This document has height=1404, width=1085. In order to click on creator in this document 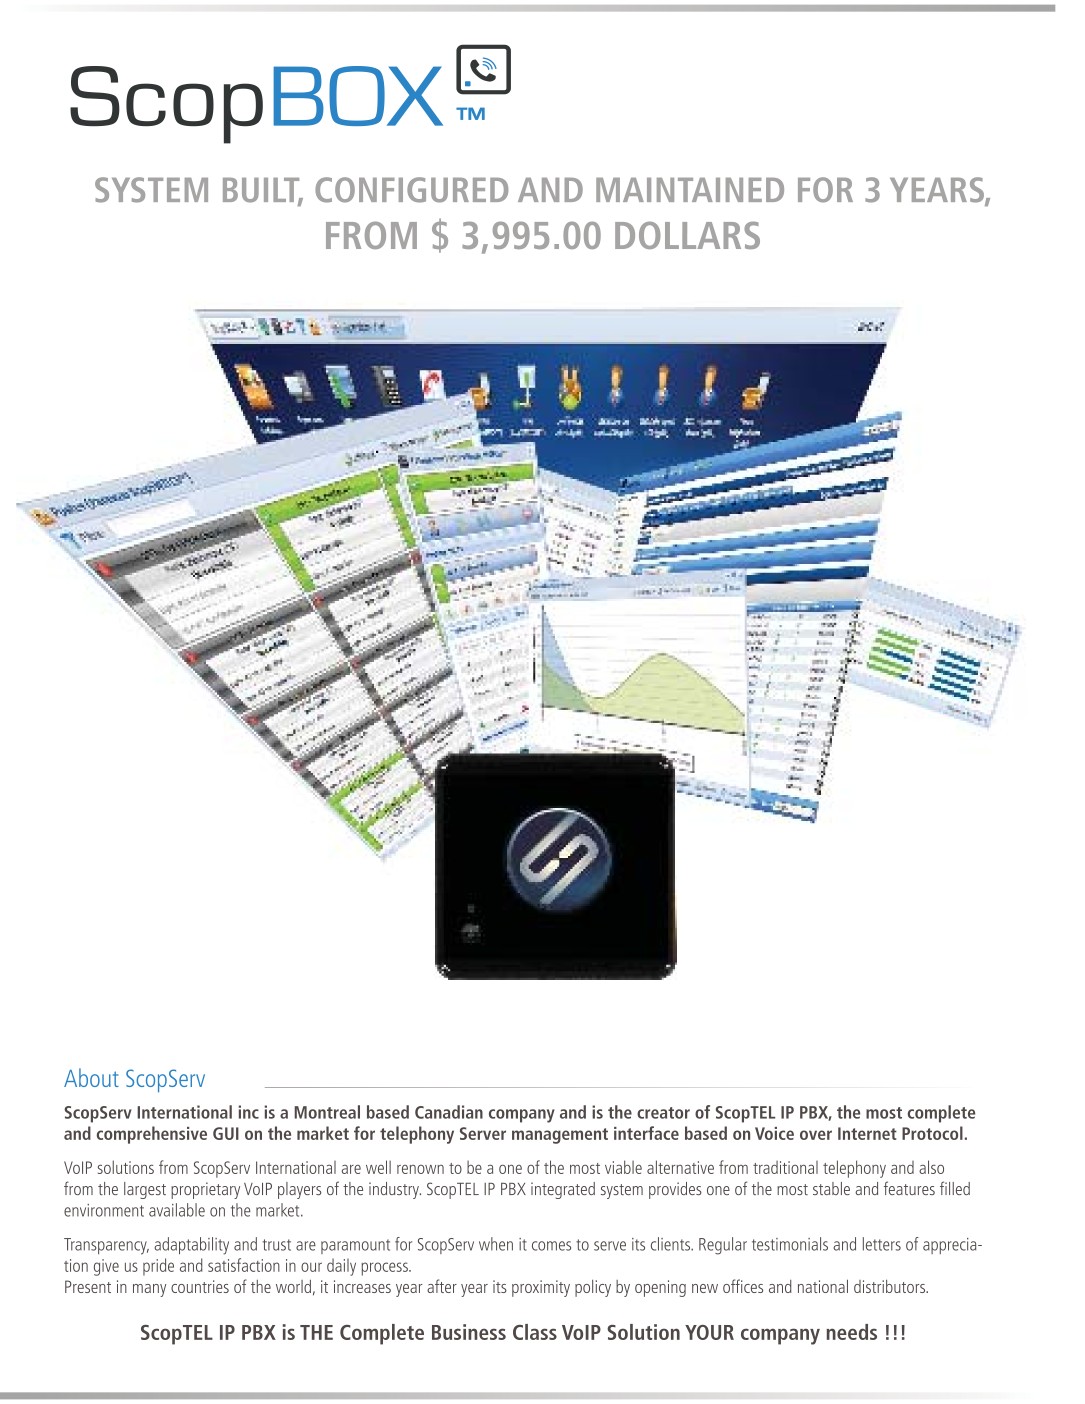, I will do `click(663, 1113)`.
